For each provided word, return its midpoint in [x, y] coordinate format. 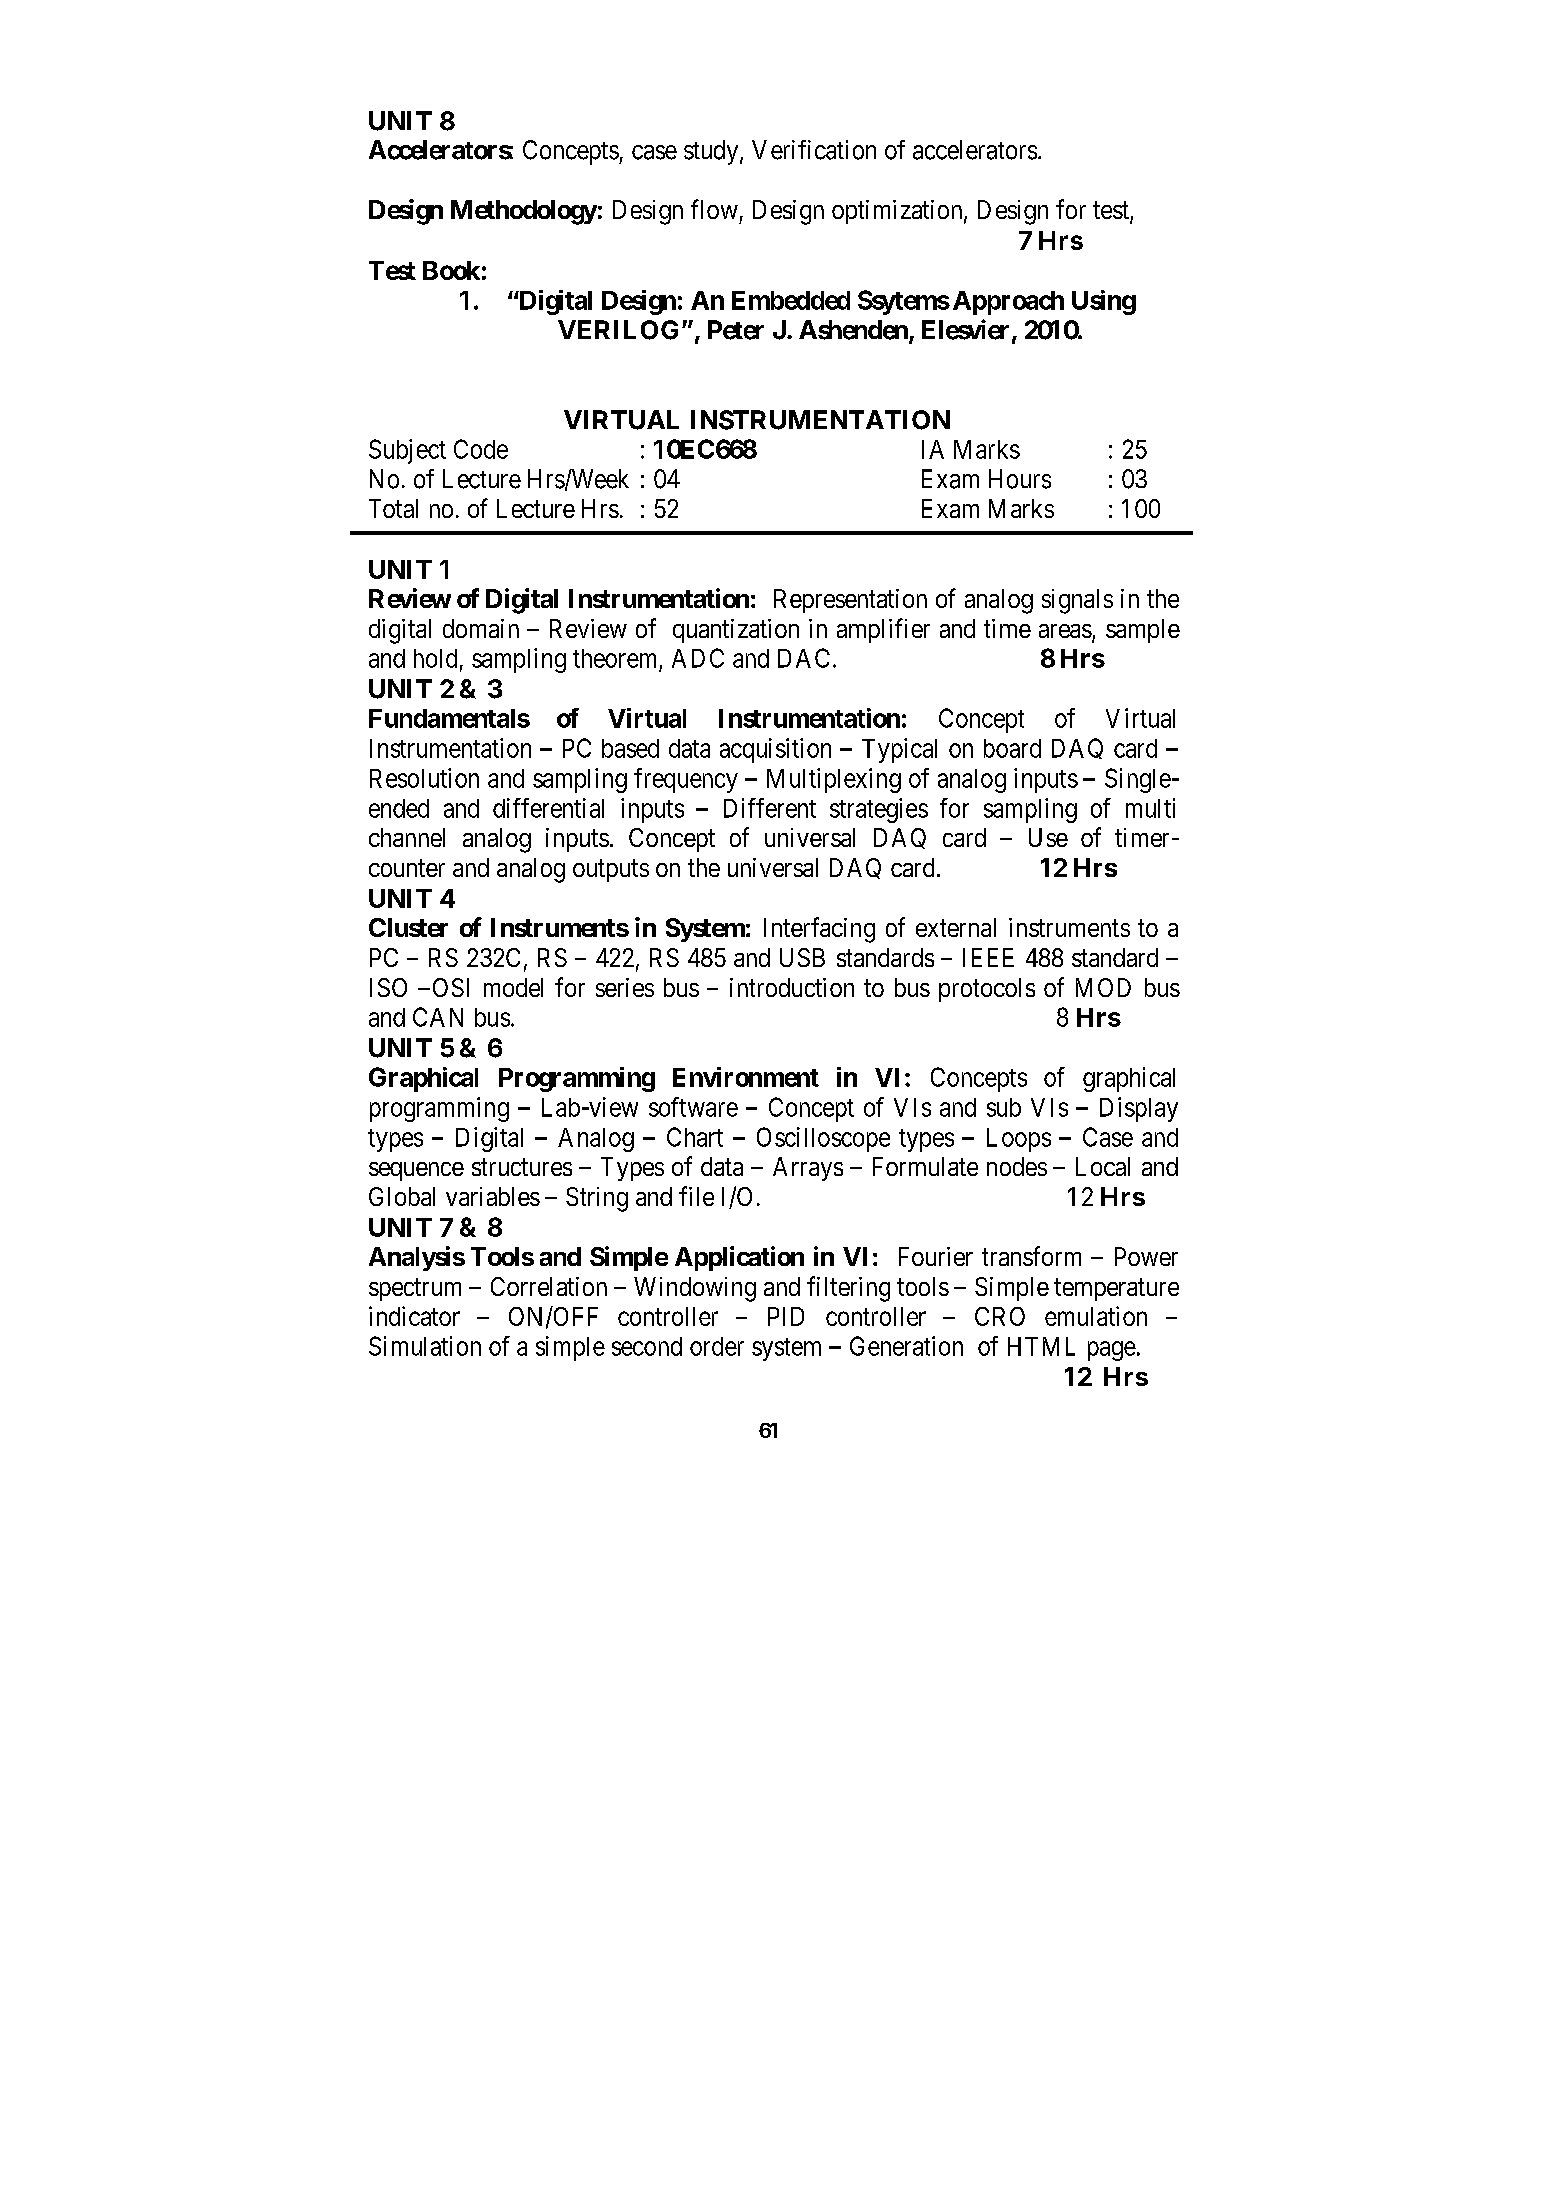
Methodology [524, 212]
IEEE [988, 957]
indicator [414, 1316]
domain [481, 628]
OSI [451, 987]
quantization [736, 631]
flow [714, 209]
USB [802, 957]
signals [1077, 601]
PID [786, 1316]
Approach [1008, 303]
